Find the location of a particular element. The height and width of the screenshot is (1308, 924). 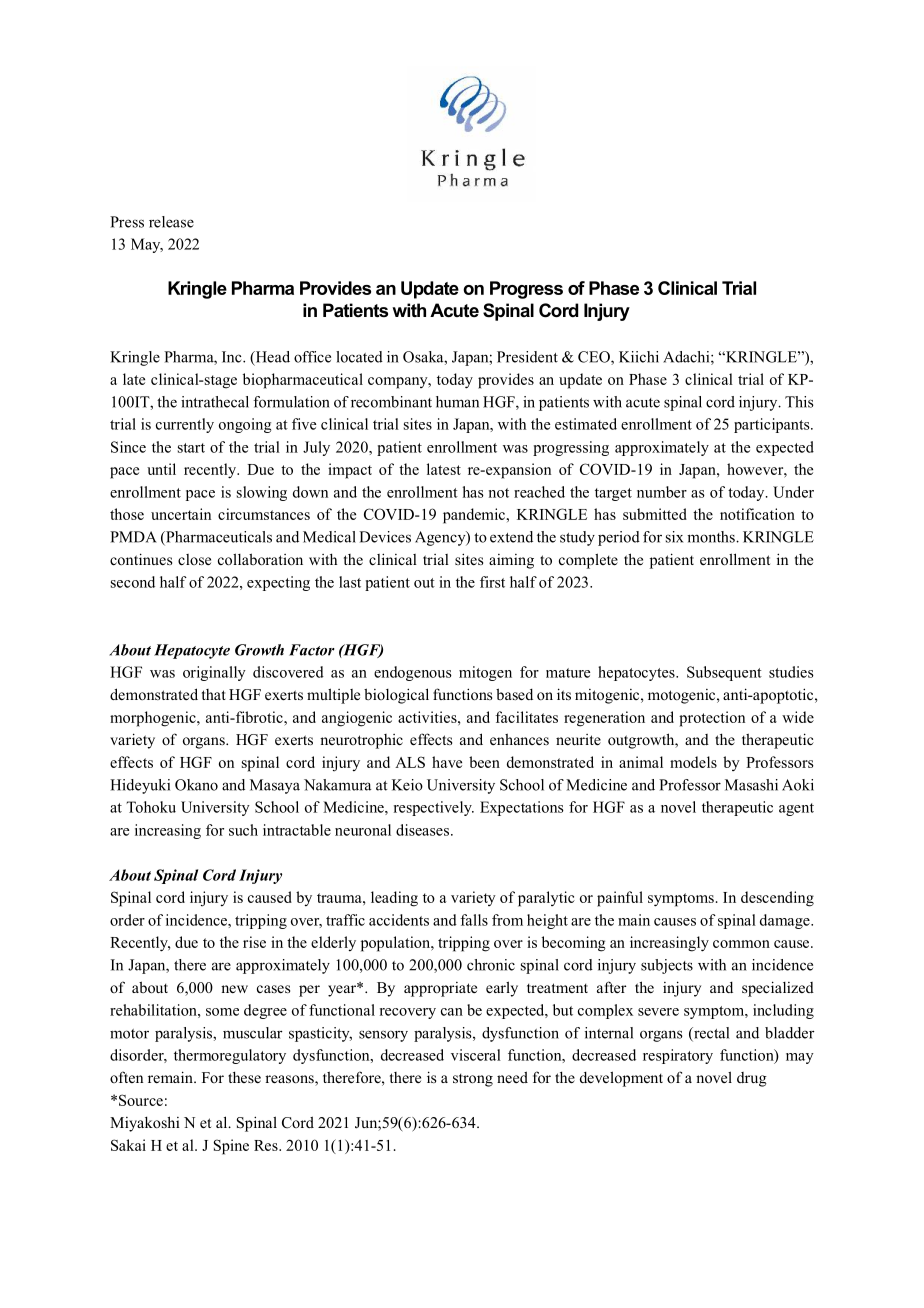

President is located at coordinates (527, 357).
